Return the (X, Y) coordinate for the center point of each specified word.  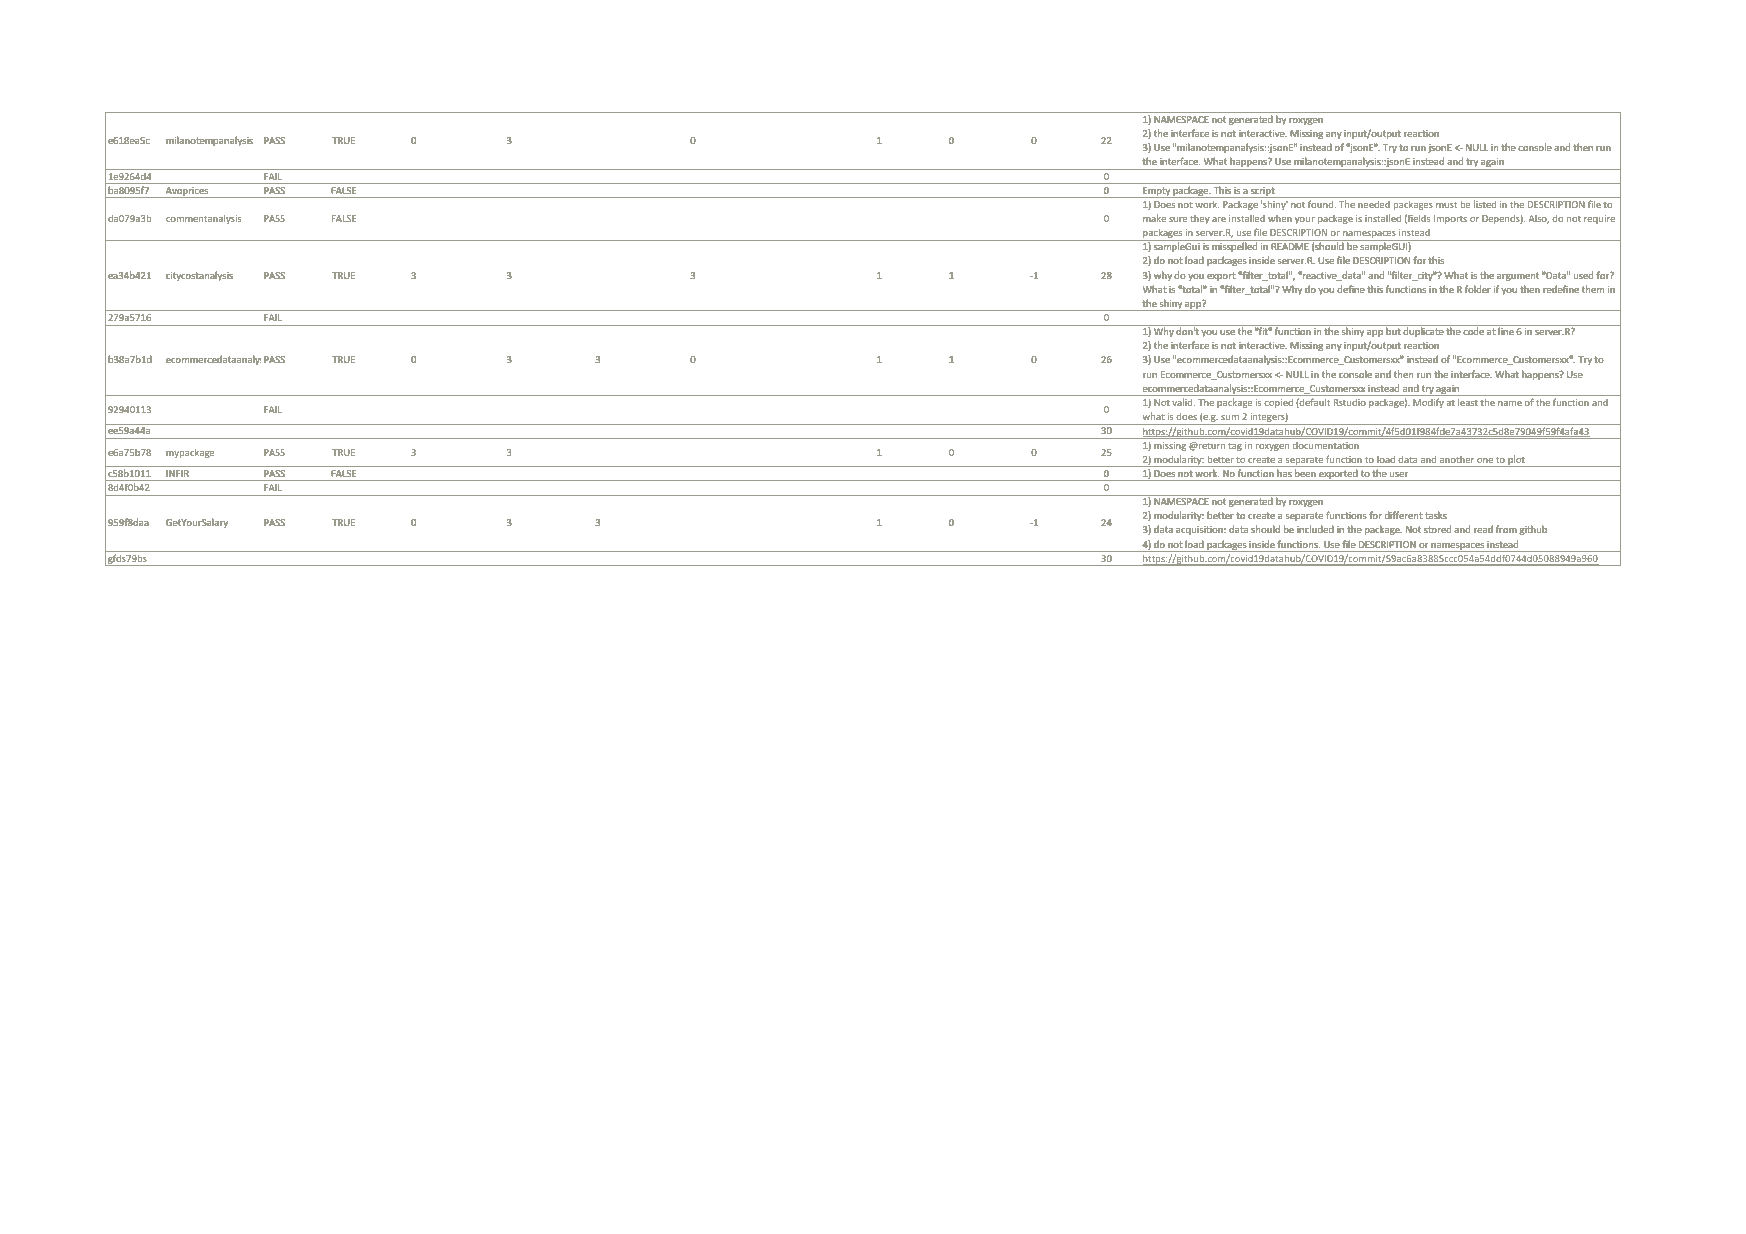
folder (1478, 289)
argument (1518, 277)
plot (1516, 461)
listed (1485, 204)
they (1200, 219)
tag (1235, 447)
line (1506, 331)
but (1393, 331)
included (1315, 529)
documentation (1326, 445)
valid (1183, 402)
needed (1374, 204)
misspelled (1234, 247)
